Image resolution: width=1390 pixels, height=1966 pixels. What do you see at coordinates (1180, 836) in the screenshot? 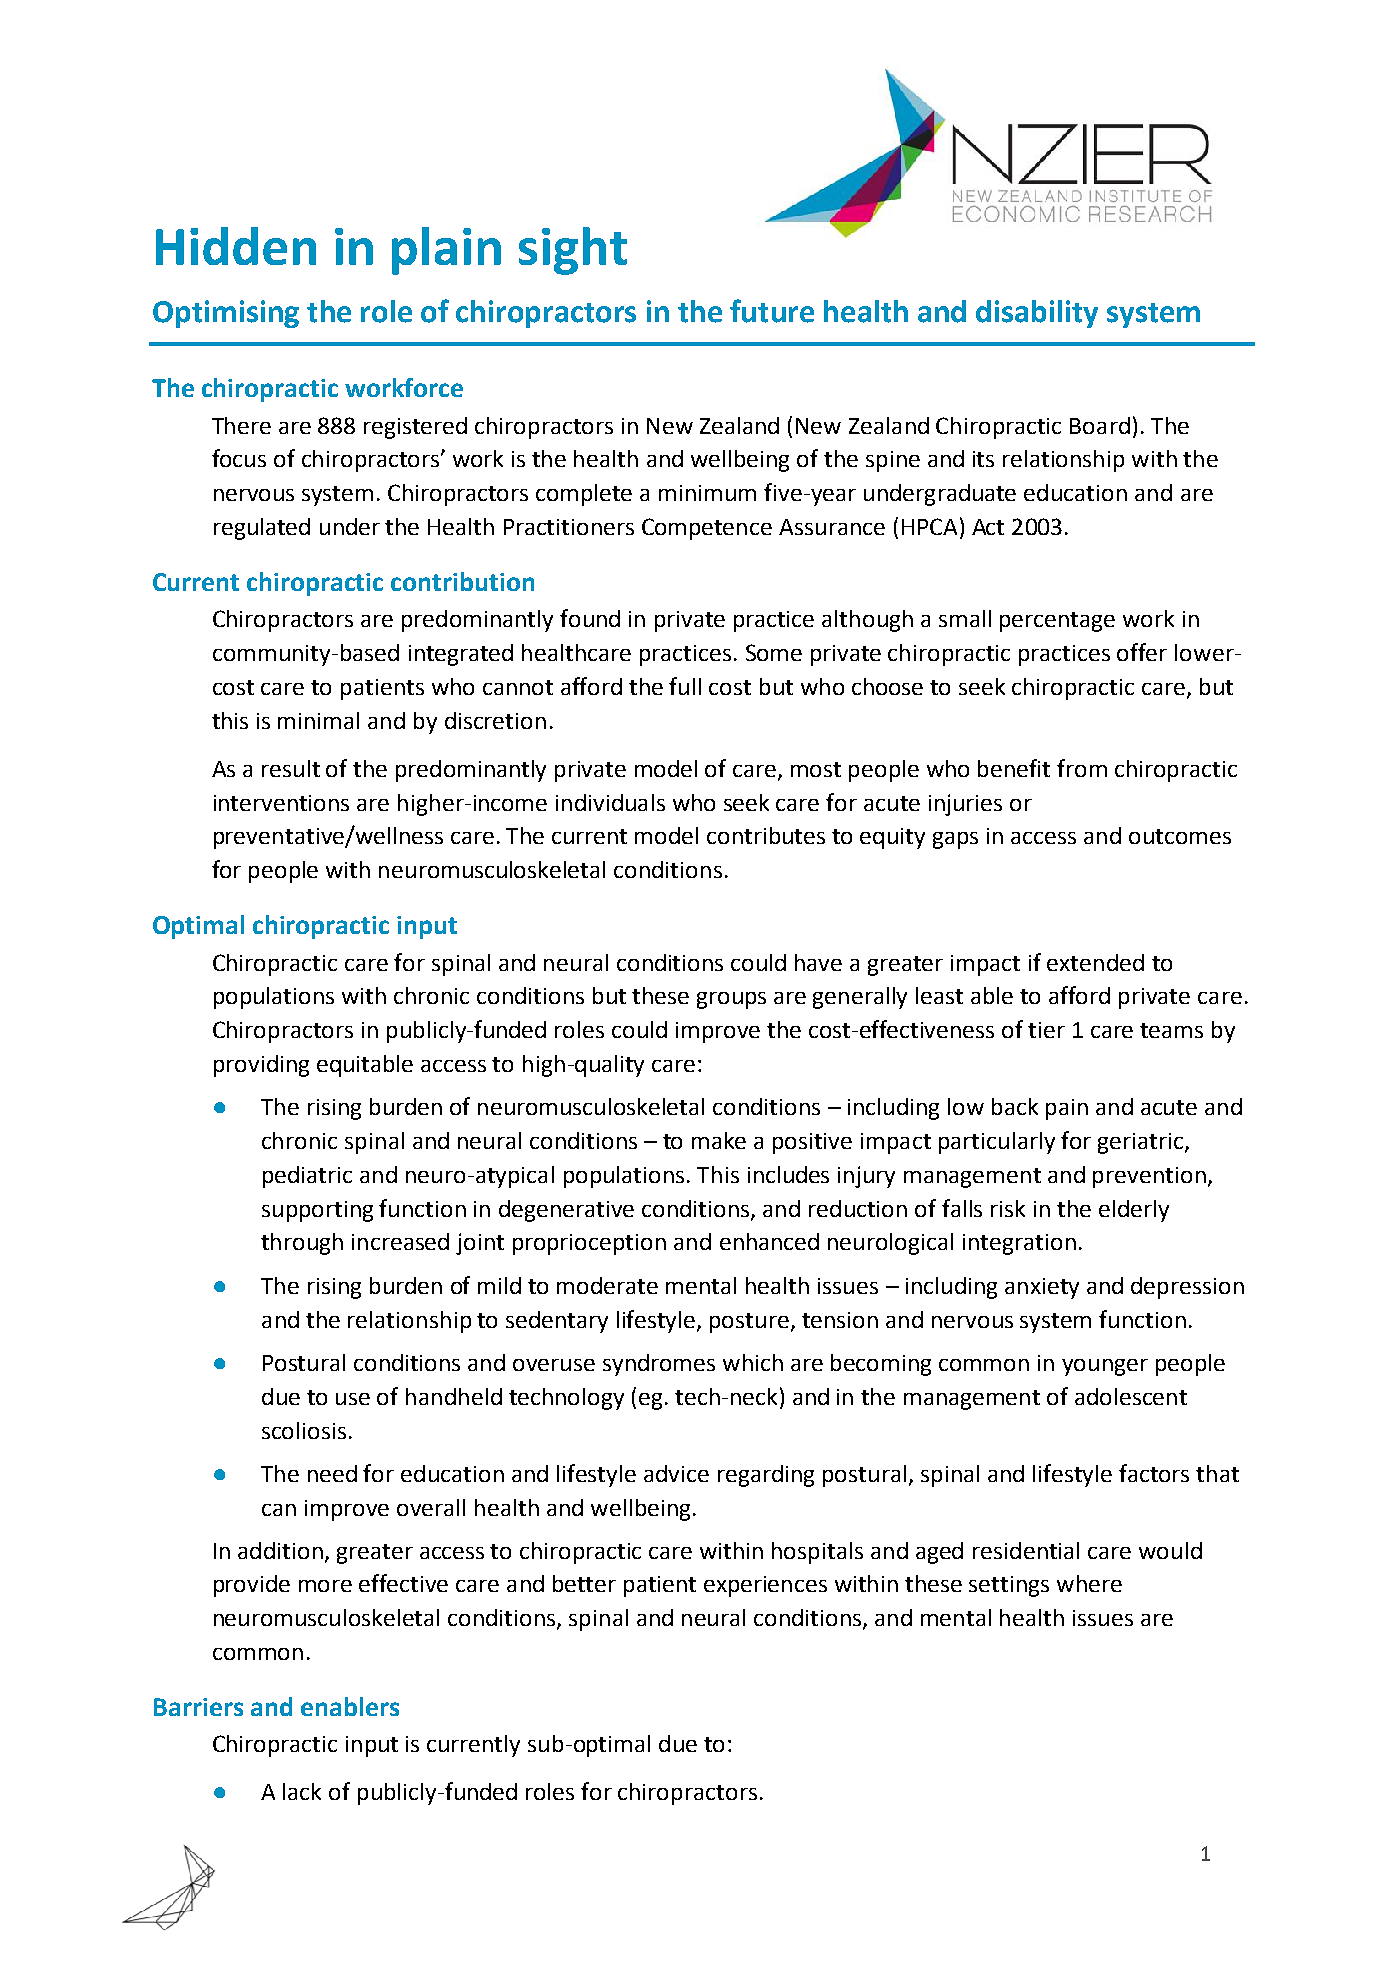
I see `outcomes` at bounding box center [1180, 836].
